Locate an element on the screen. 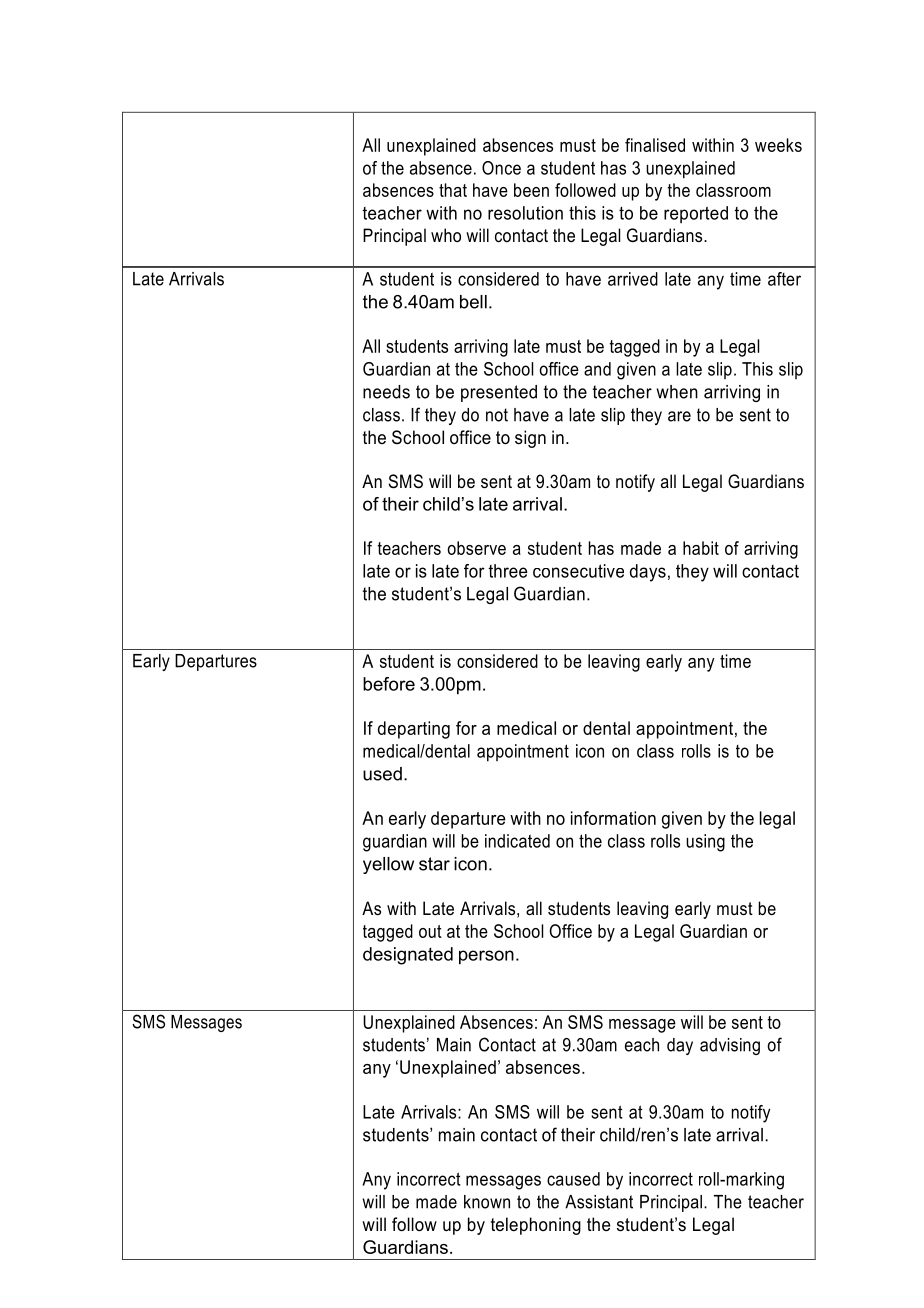 The width and height of the screenshot is (924, 1308). been is located at coordinates (531, 190).
